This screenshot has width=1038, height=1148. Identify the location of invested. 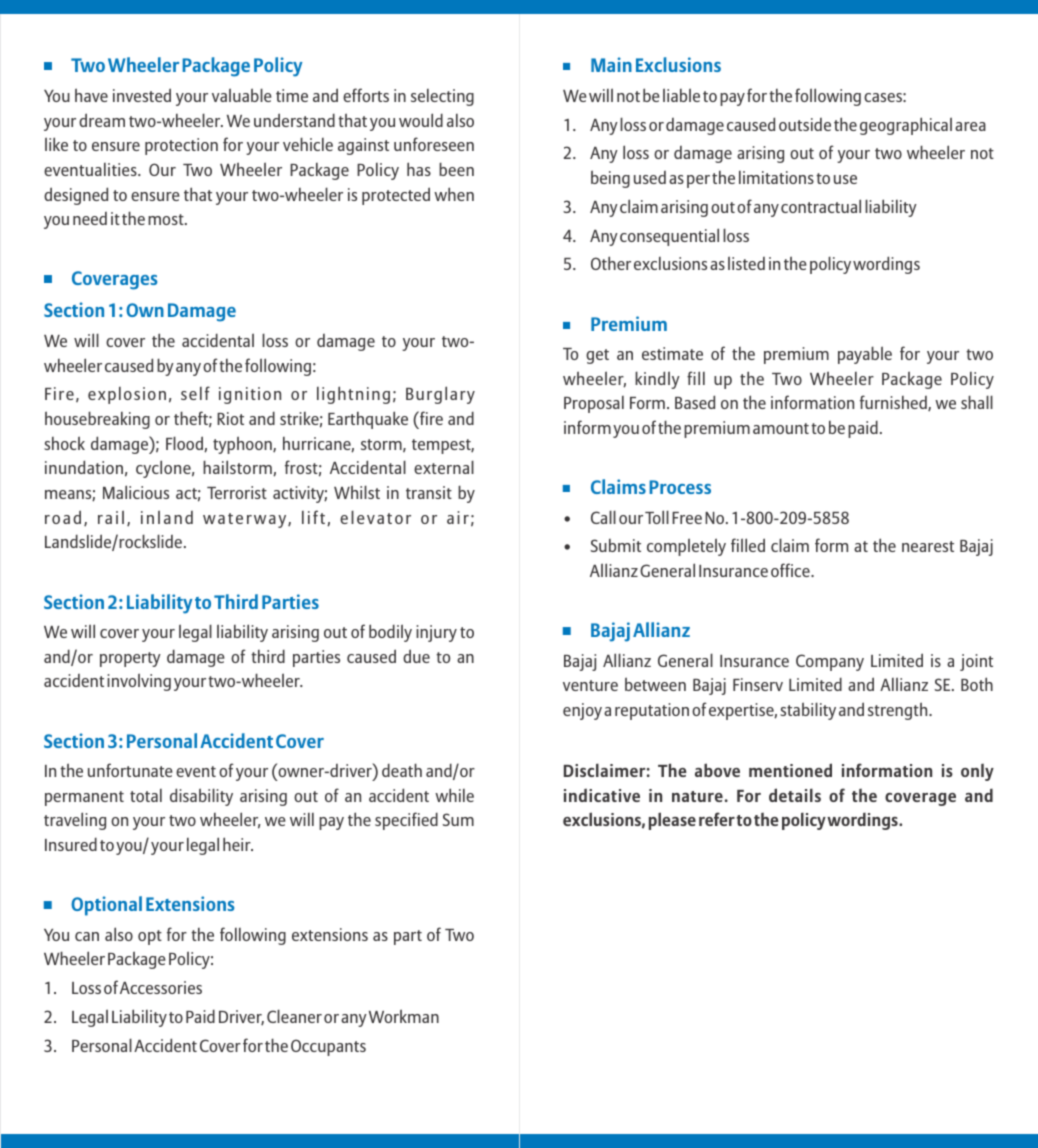
(142, 95).
